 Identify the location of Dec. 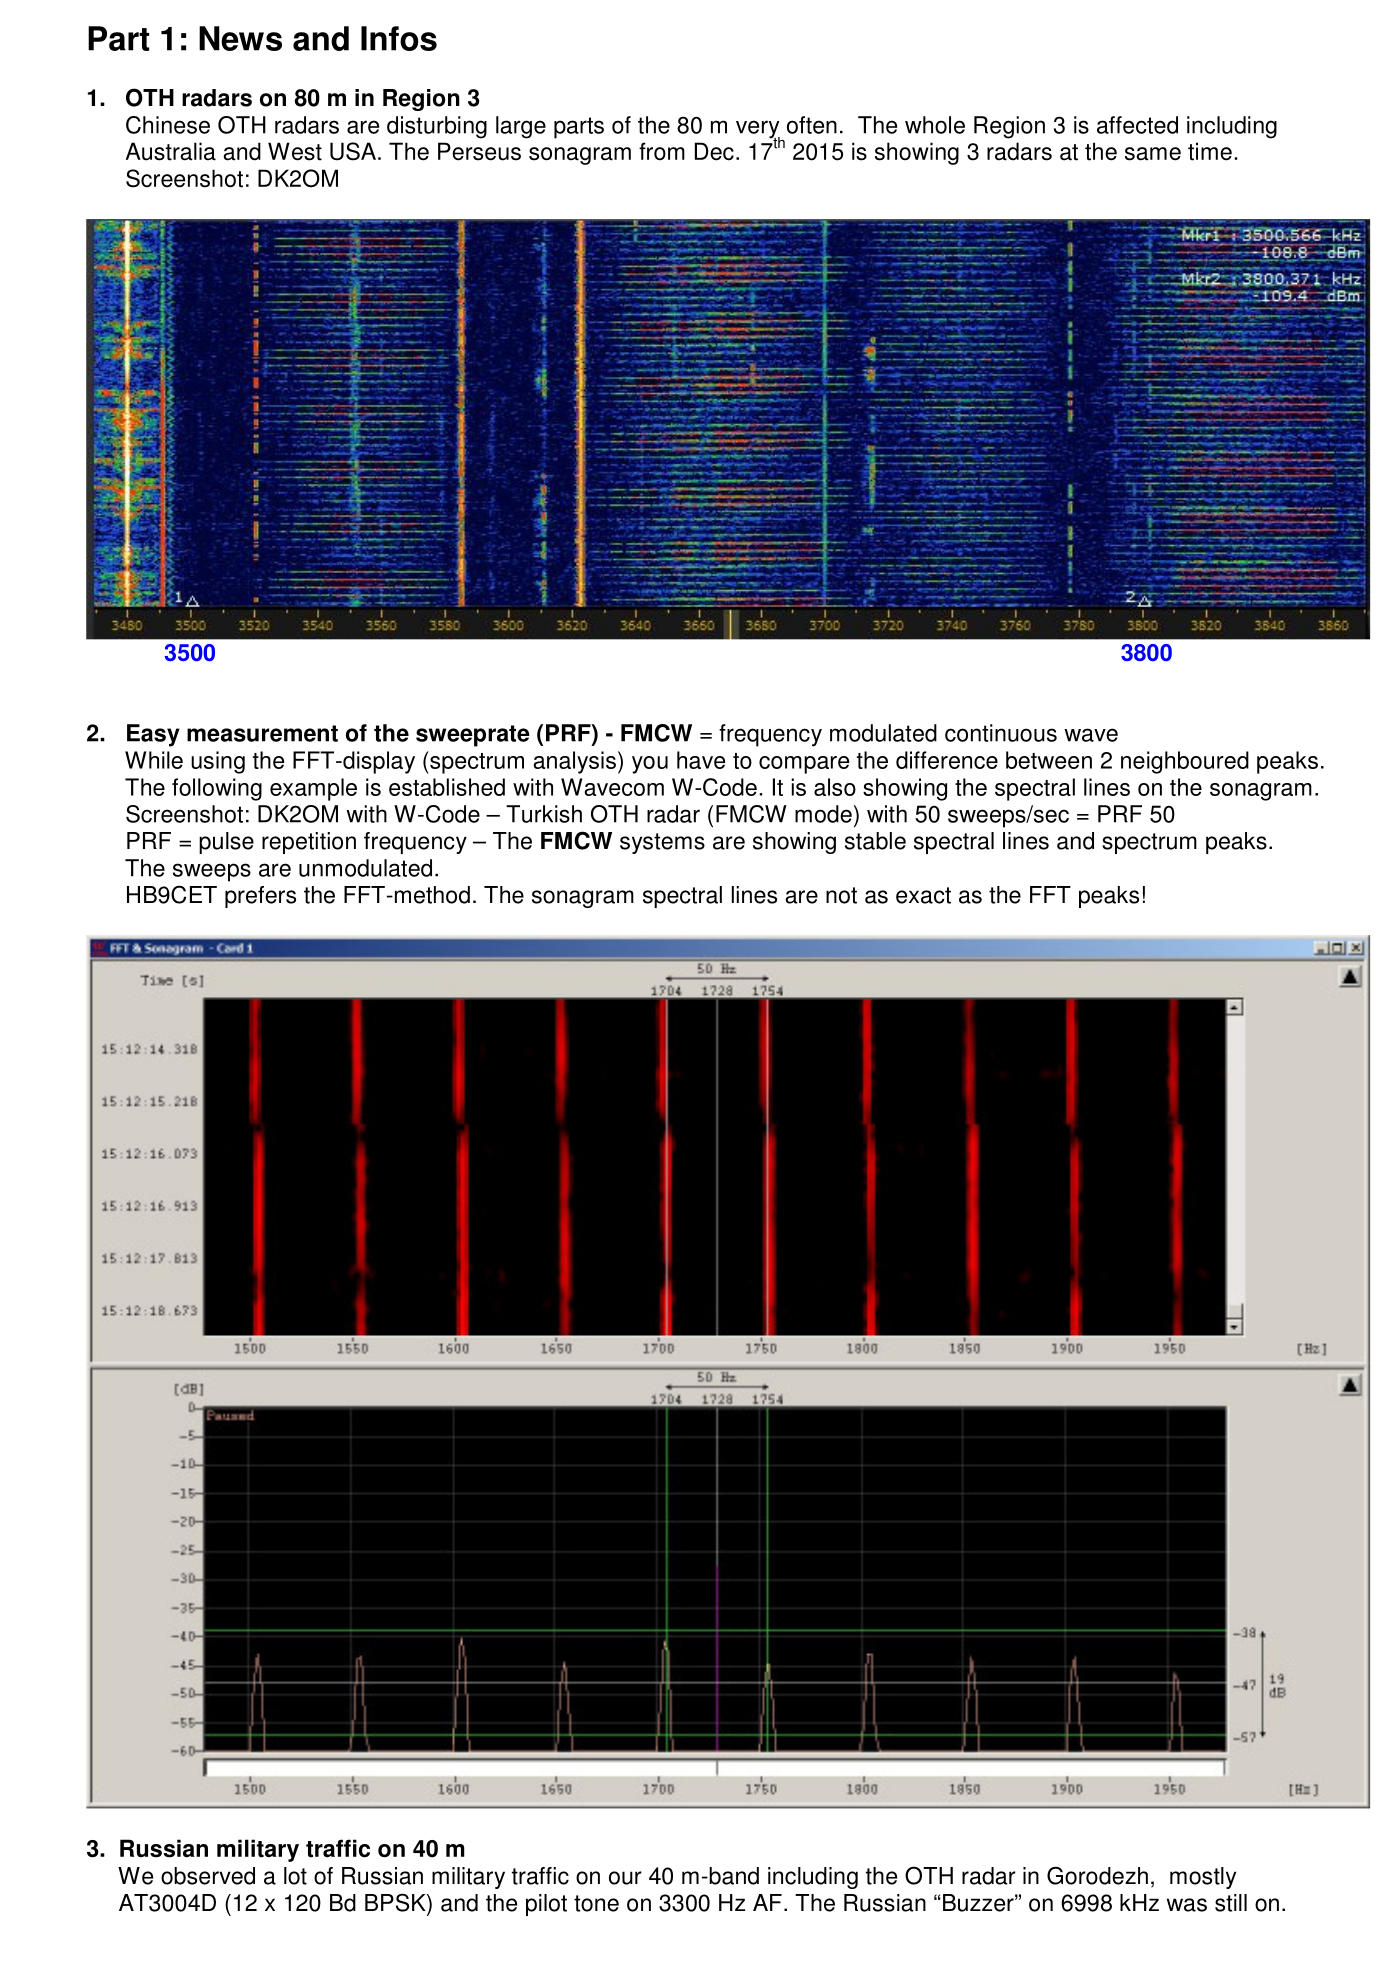
(714, 151).
